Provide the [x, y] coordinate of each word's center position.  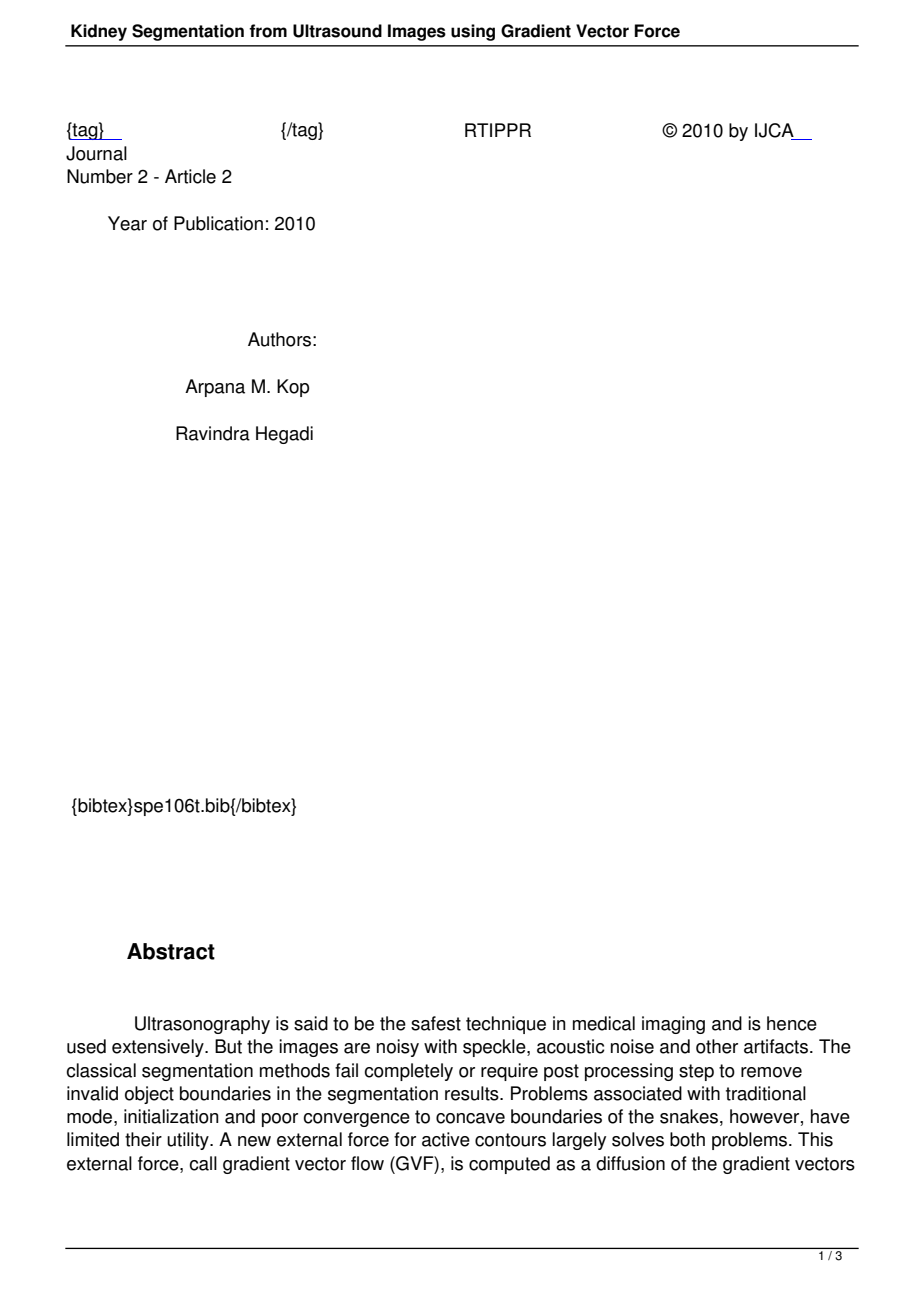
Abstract [171, 951]
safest [436, 1023]
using [473, 32]
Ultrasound [337, 31]
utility [189, 1141]
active [446, 1139]
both [687, 1139]
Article [190, 176]
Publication [218, 223]
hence [792, 1023]
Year [127, 223]
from [268, 31]
